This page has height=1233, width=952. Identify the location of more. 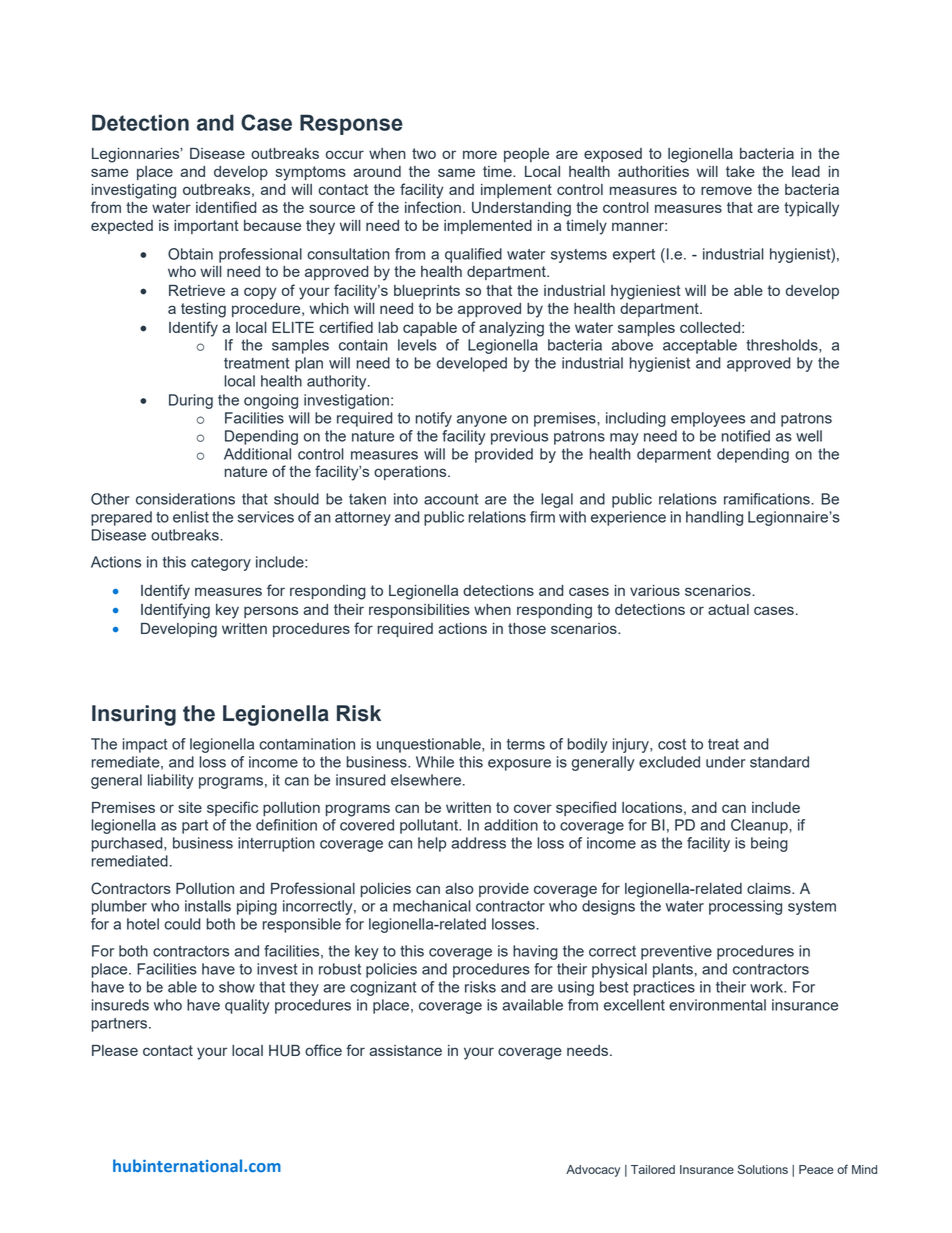
(480, 154).
